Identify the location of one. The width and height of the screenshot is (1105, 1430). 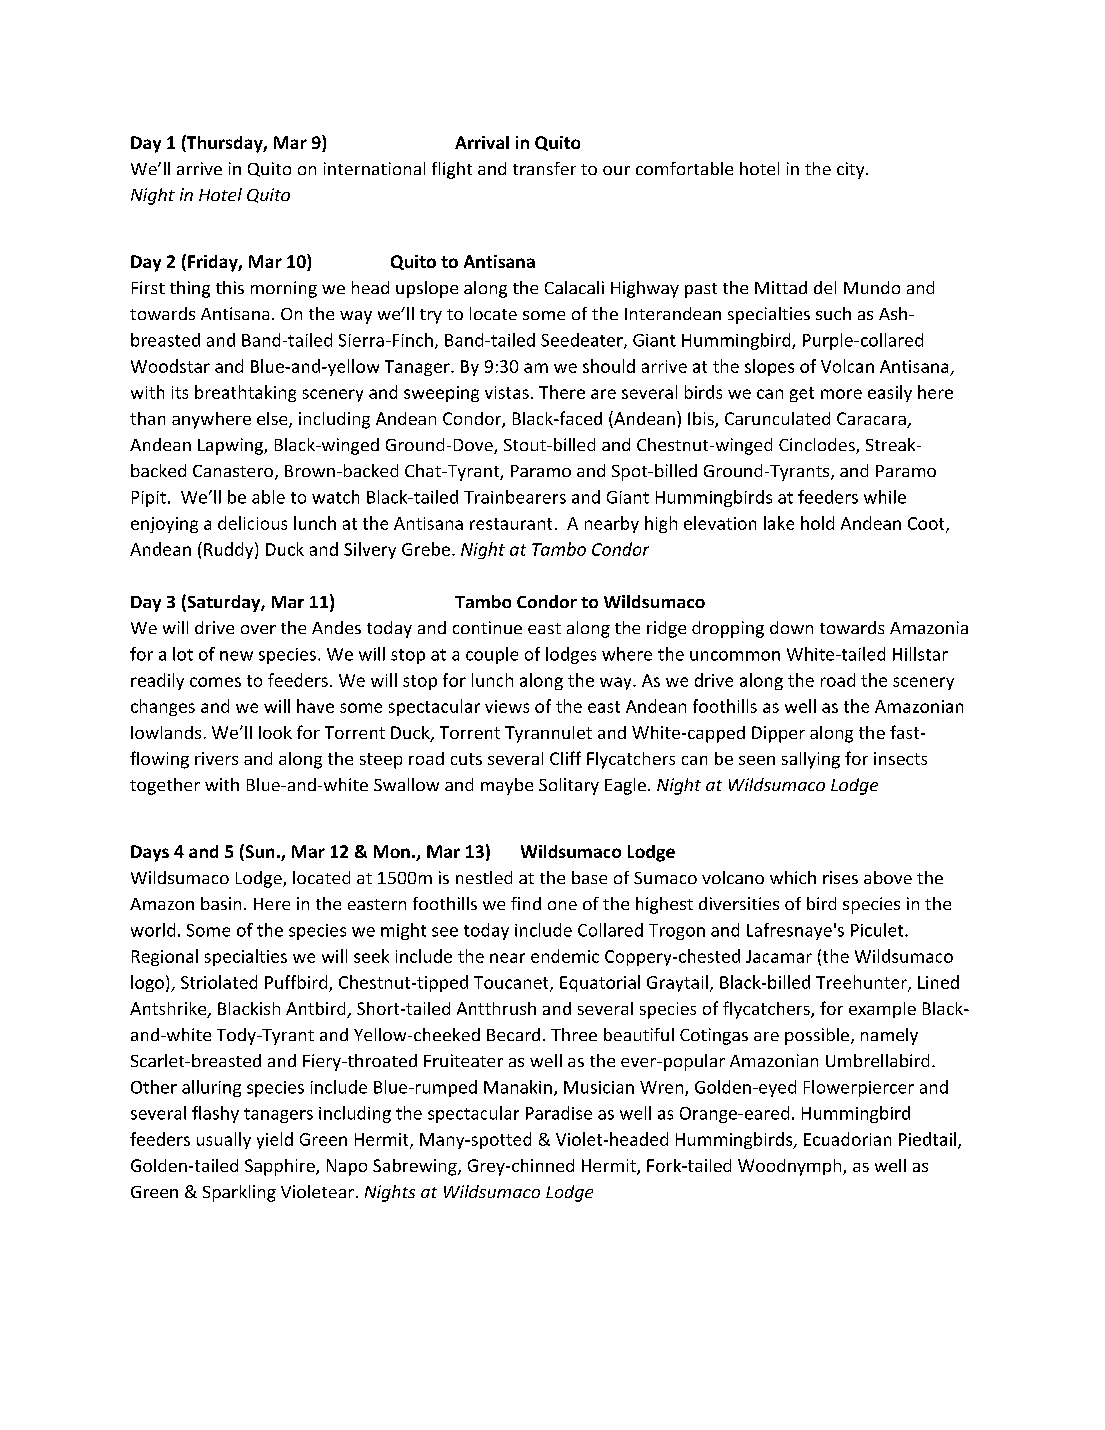
(562, 905).
